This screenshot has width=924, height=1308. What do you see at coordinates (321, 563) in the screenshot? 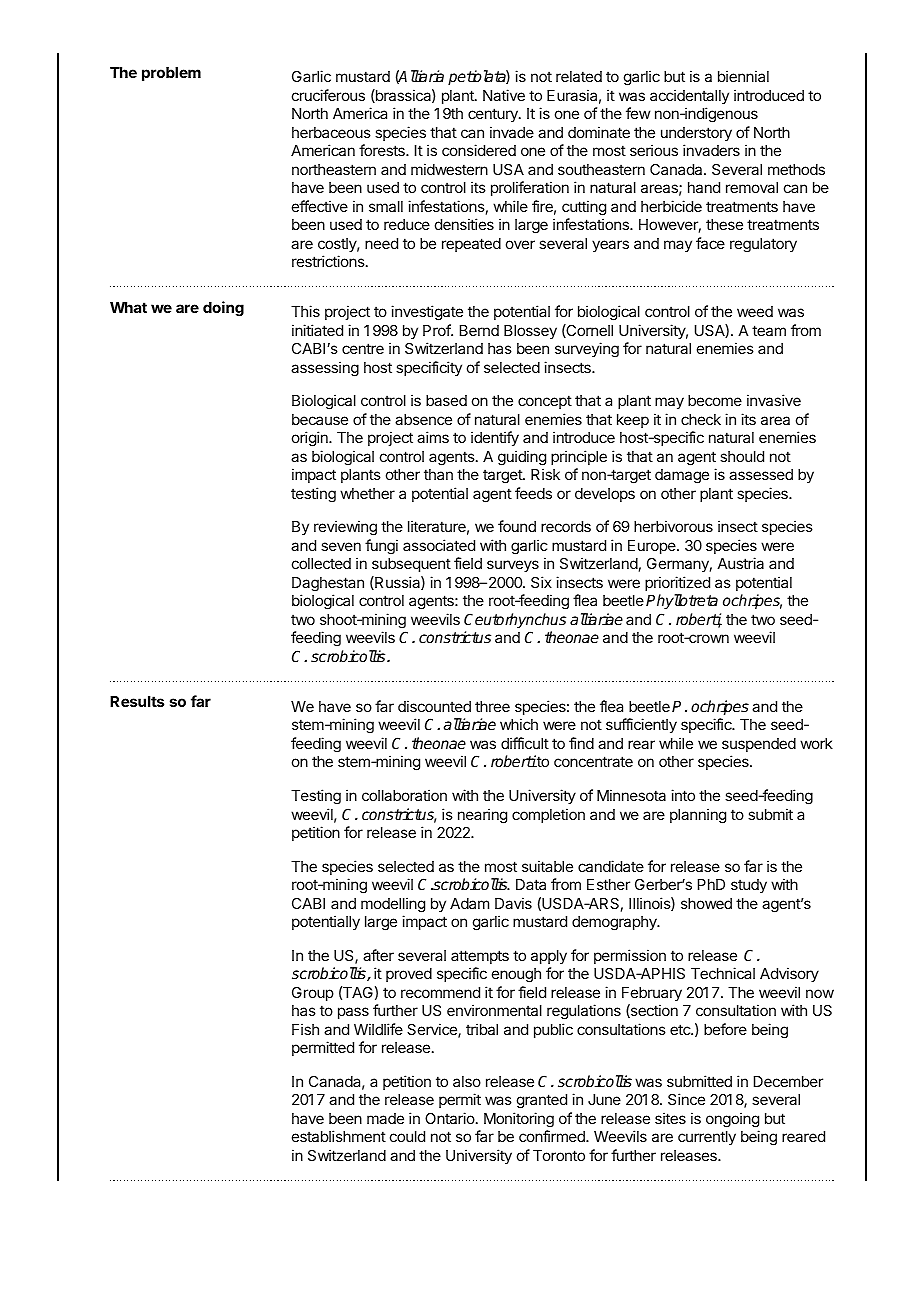
I see `collected` at bounding box center [321, 563].
